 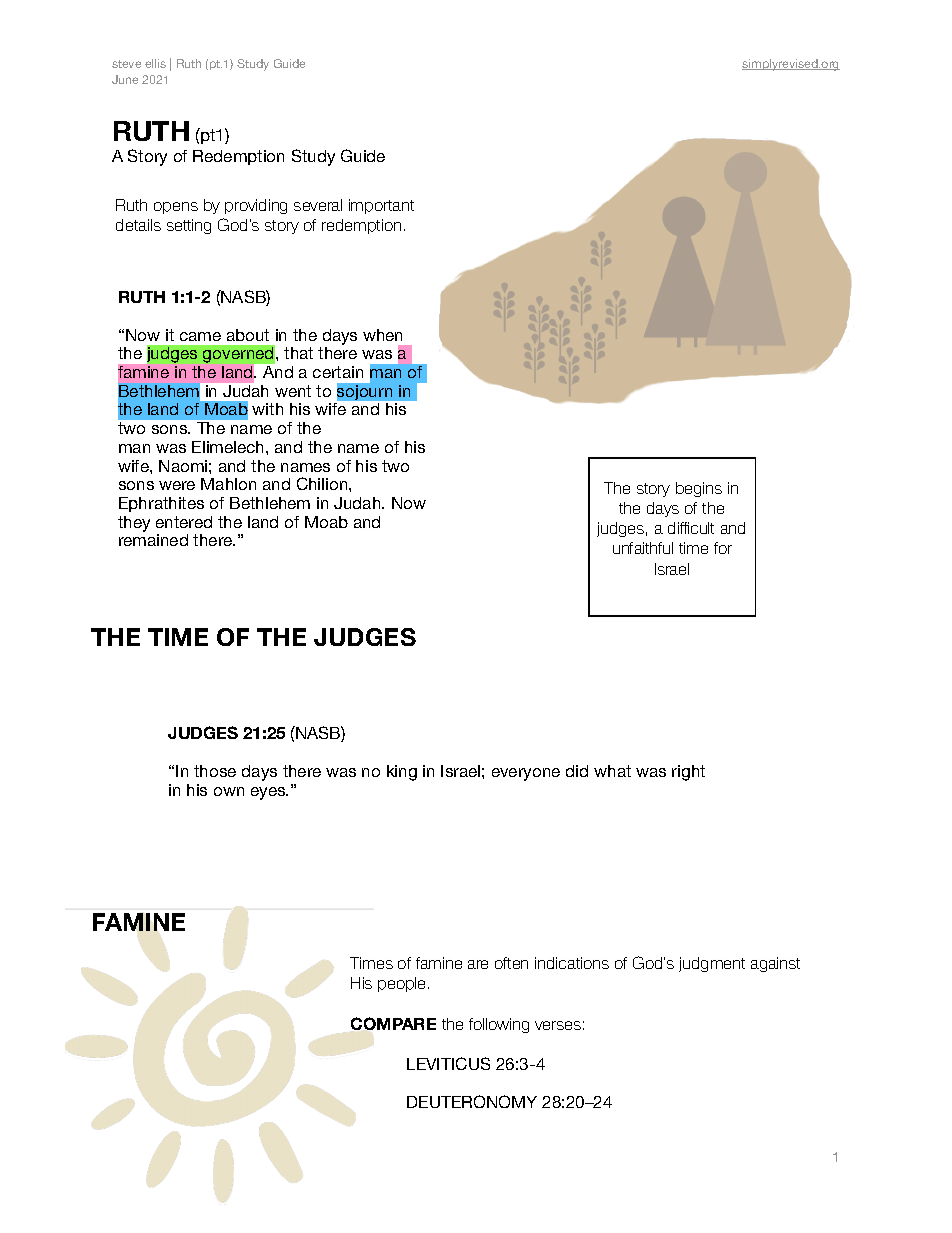 I want to click on ellis, so click(x=155, y=63).
